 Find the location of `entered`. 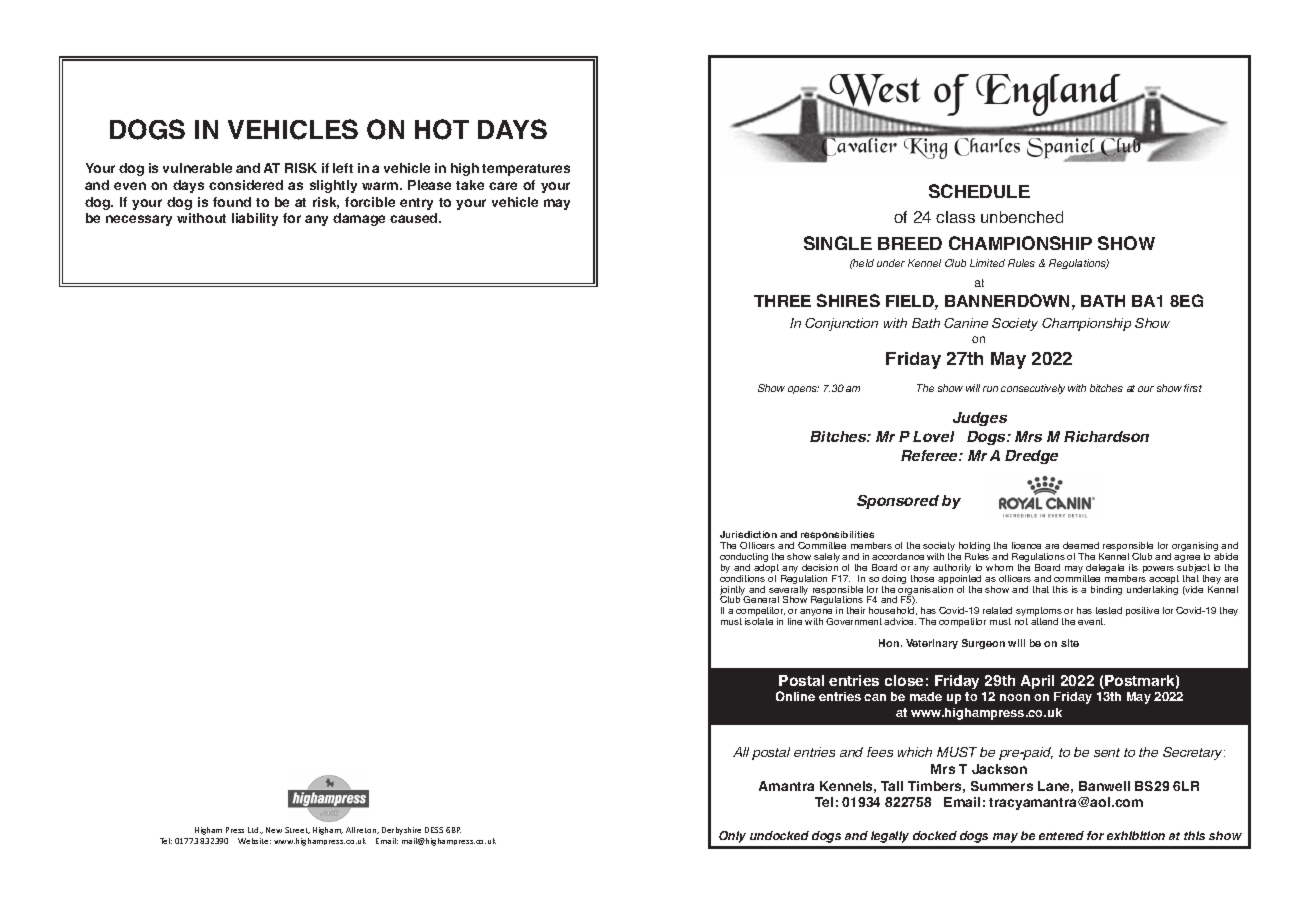

entered is located at coordinates (1061, 835).
